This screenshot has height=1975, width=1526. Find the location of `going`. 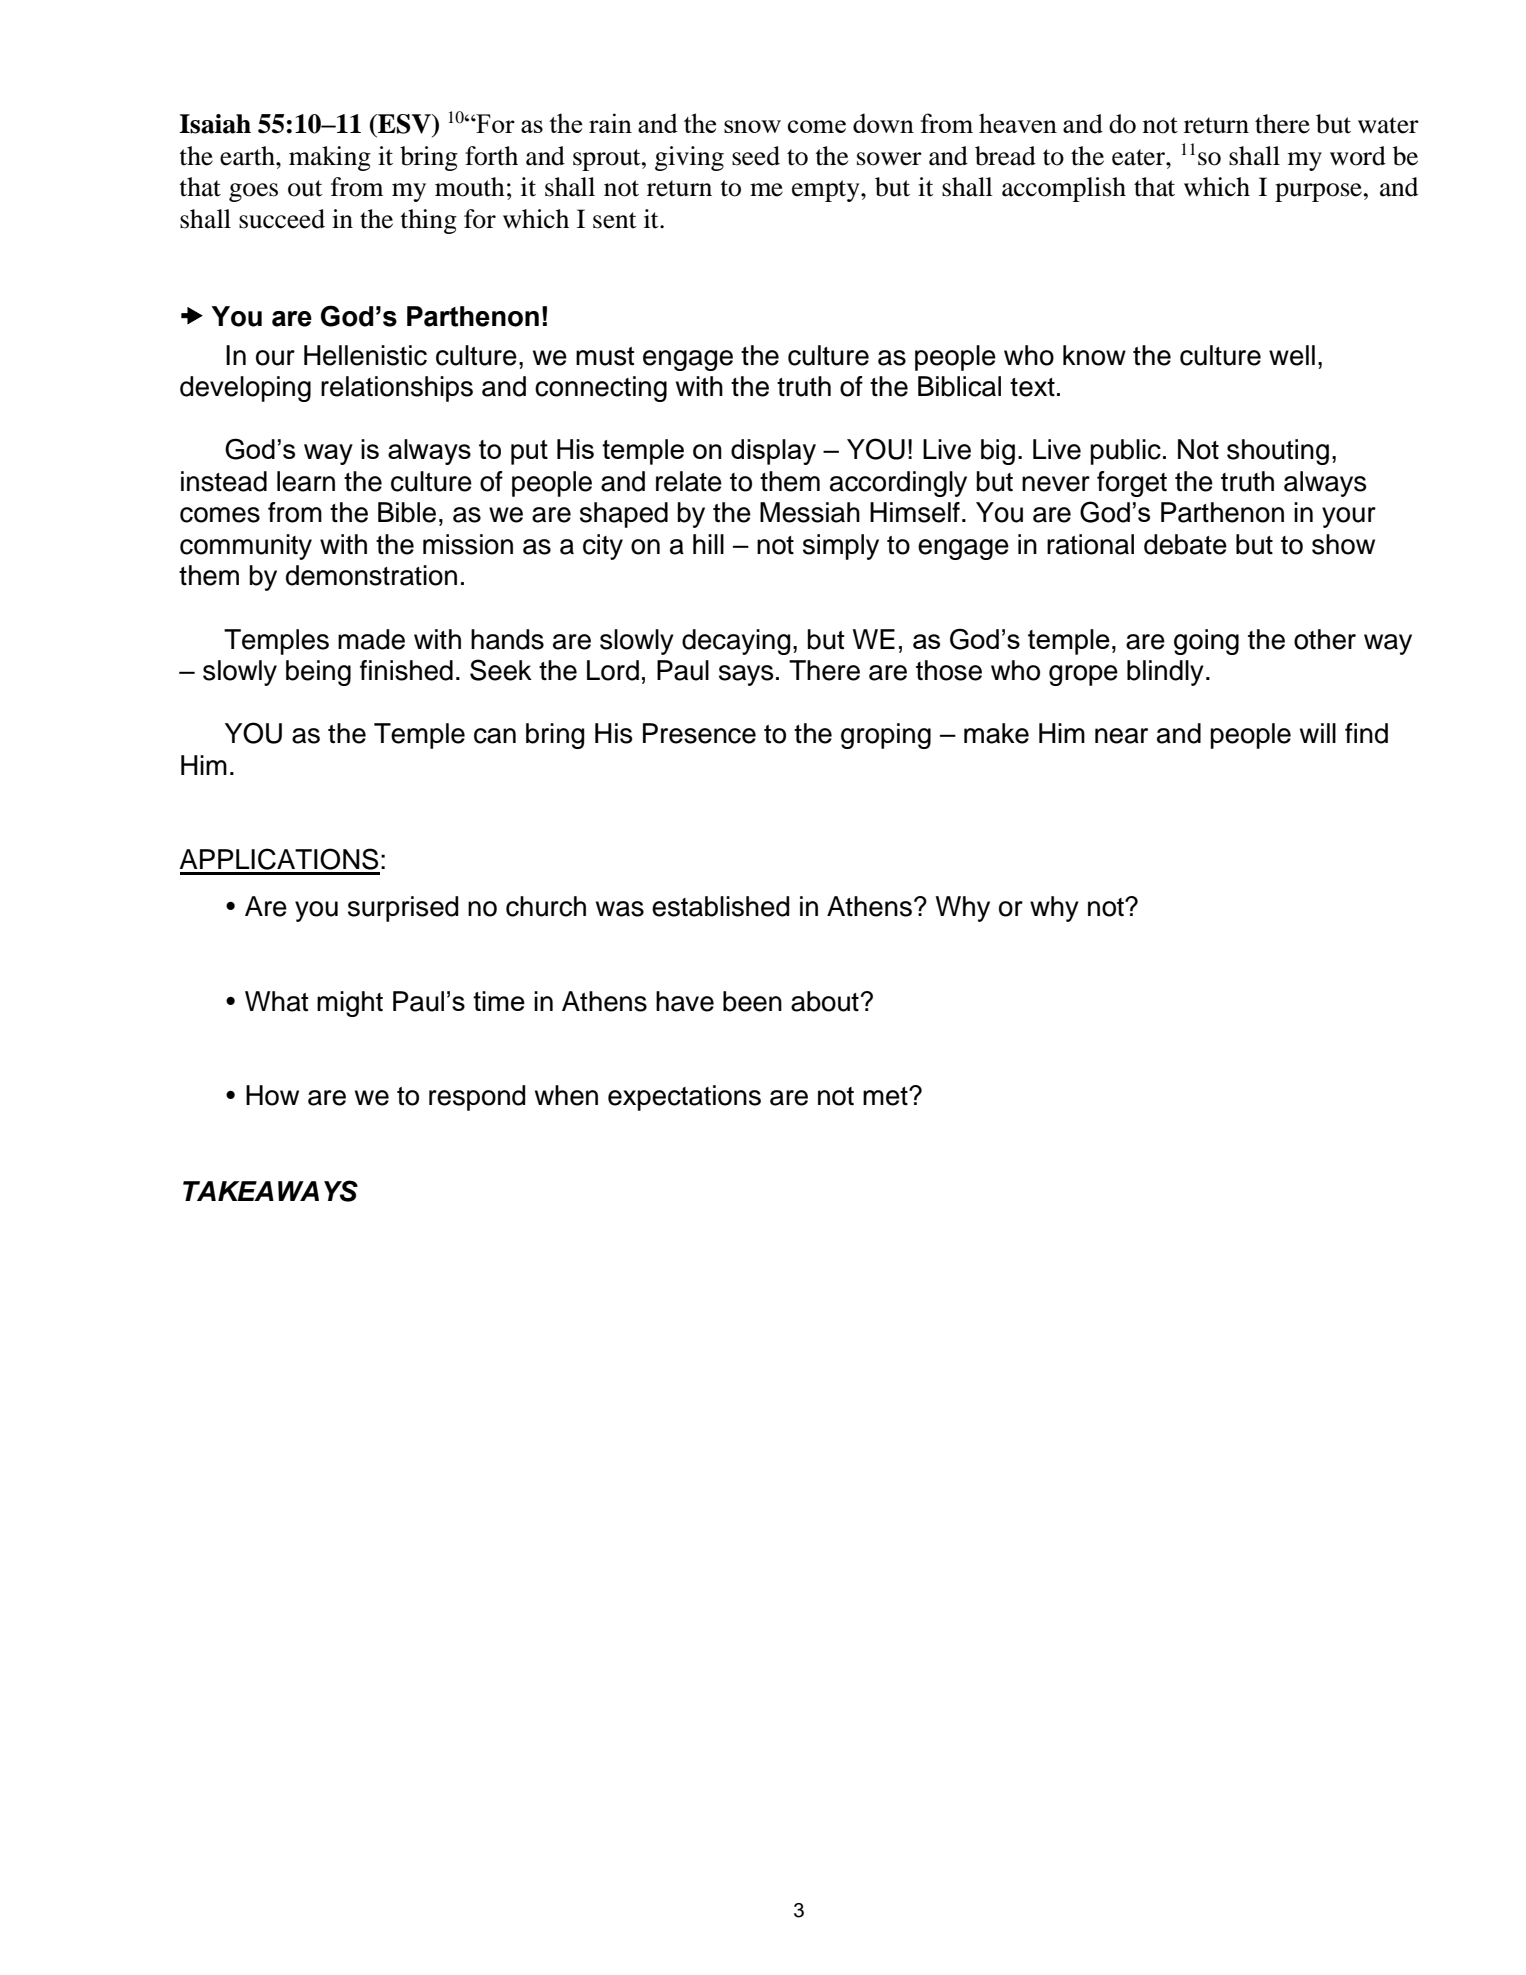

going is located at coordinates (1206, 642).
